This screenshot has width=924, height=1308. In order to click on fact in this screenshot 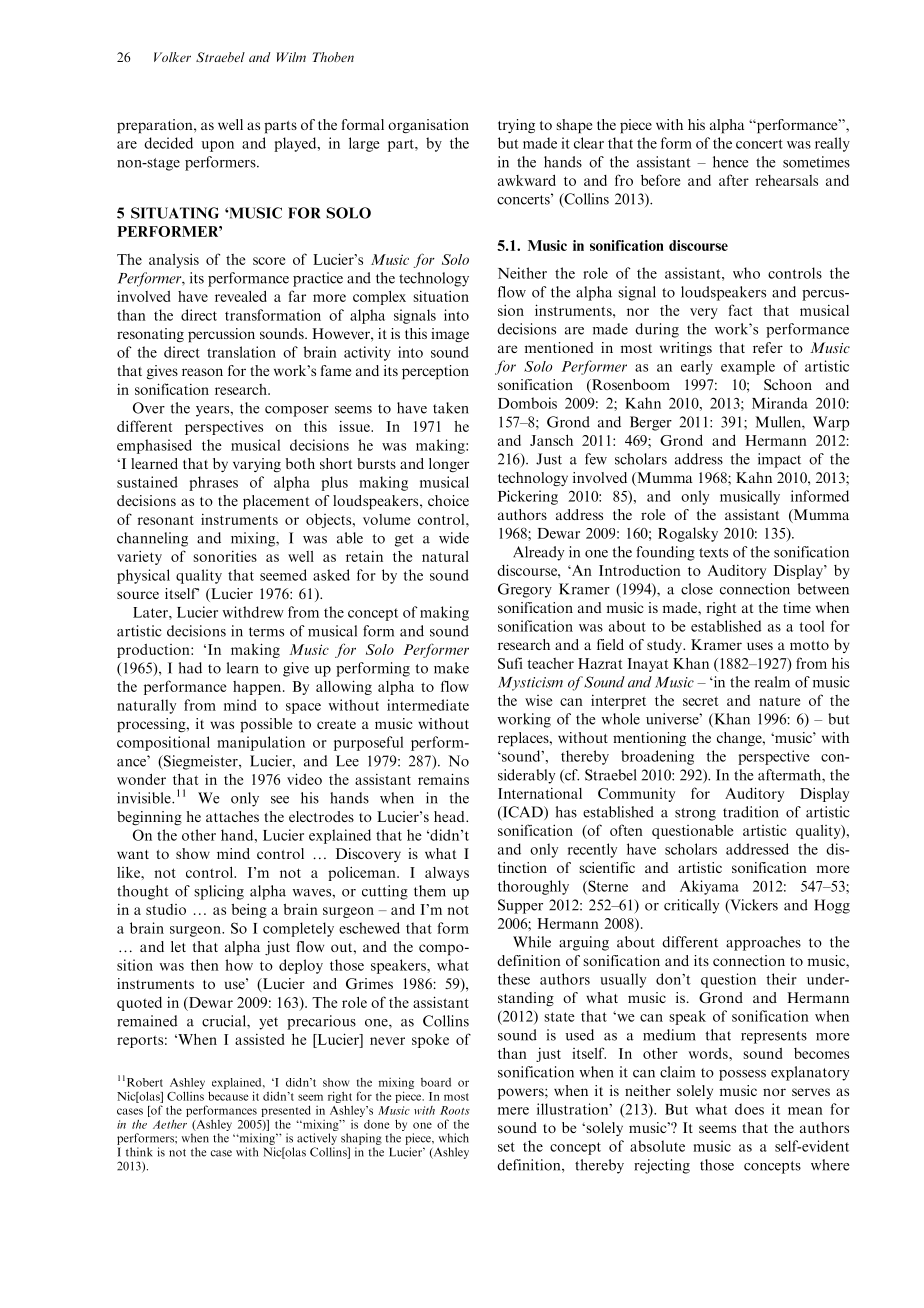, I will do `click(740, 310)`.
